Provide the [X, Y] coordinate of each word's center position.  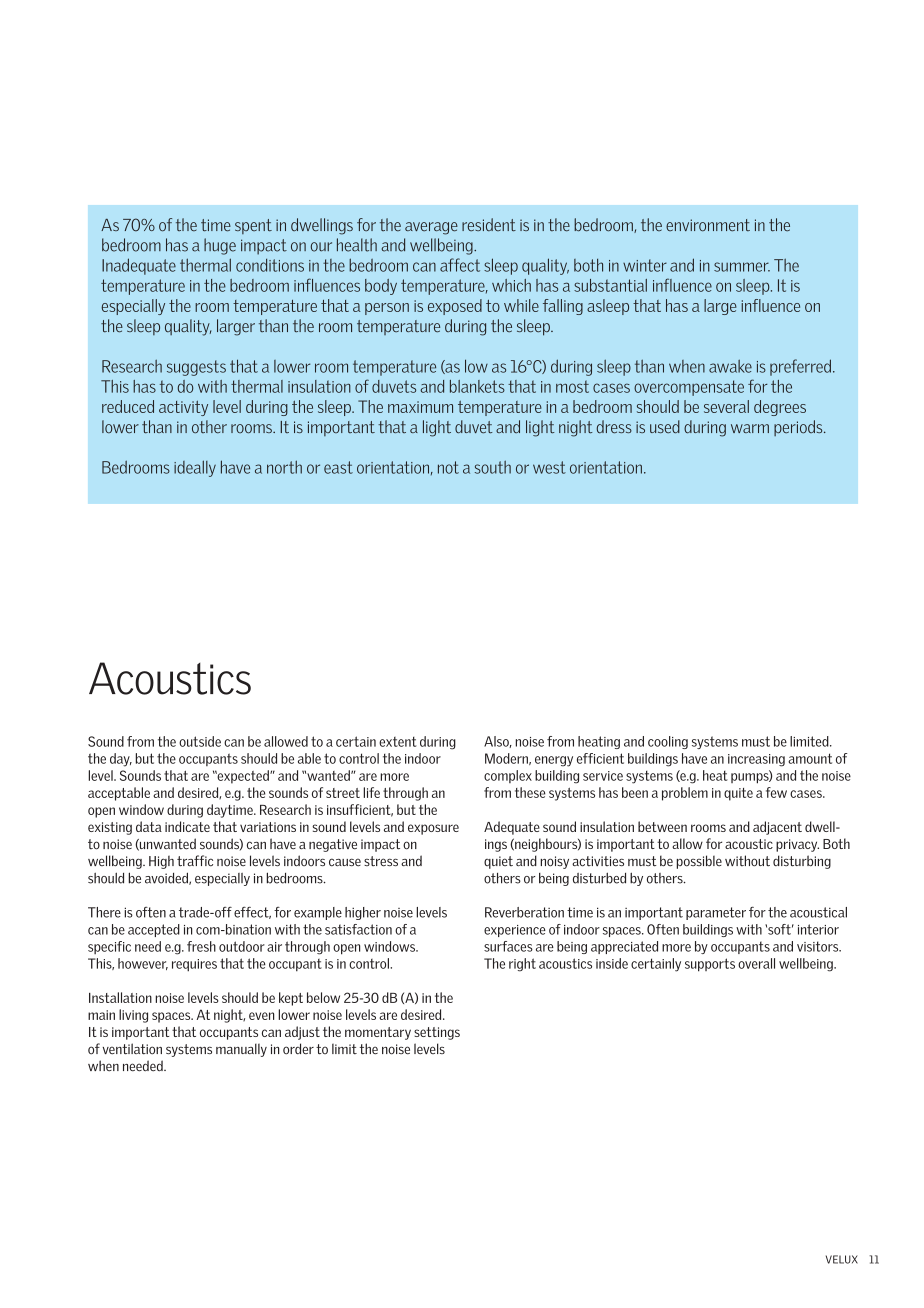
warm [750, 428]
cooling [668, 742]
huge [220, 246]
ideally [195, 468]
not [448, 467]
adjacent [777, 828]
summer [742, 267]
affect [460, 265]
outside [200, 741]
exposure [433, 829]
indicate [187, 826]
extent [398, 742]
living [133, 1016]
